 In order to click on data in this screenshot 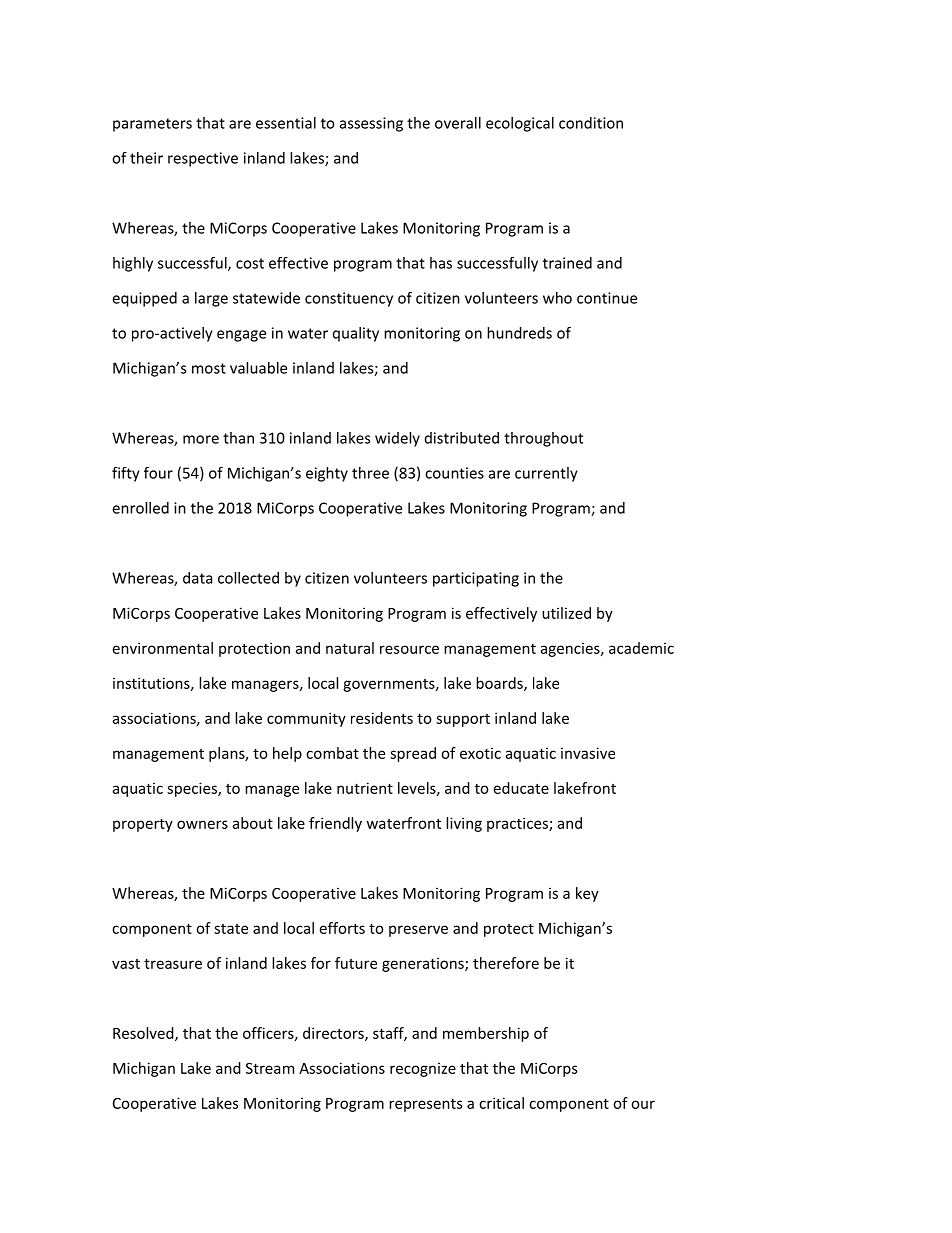, I will do `click(197, 578)`.
